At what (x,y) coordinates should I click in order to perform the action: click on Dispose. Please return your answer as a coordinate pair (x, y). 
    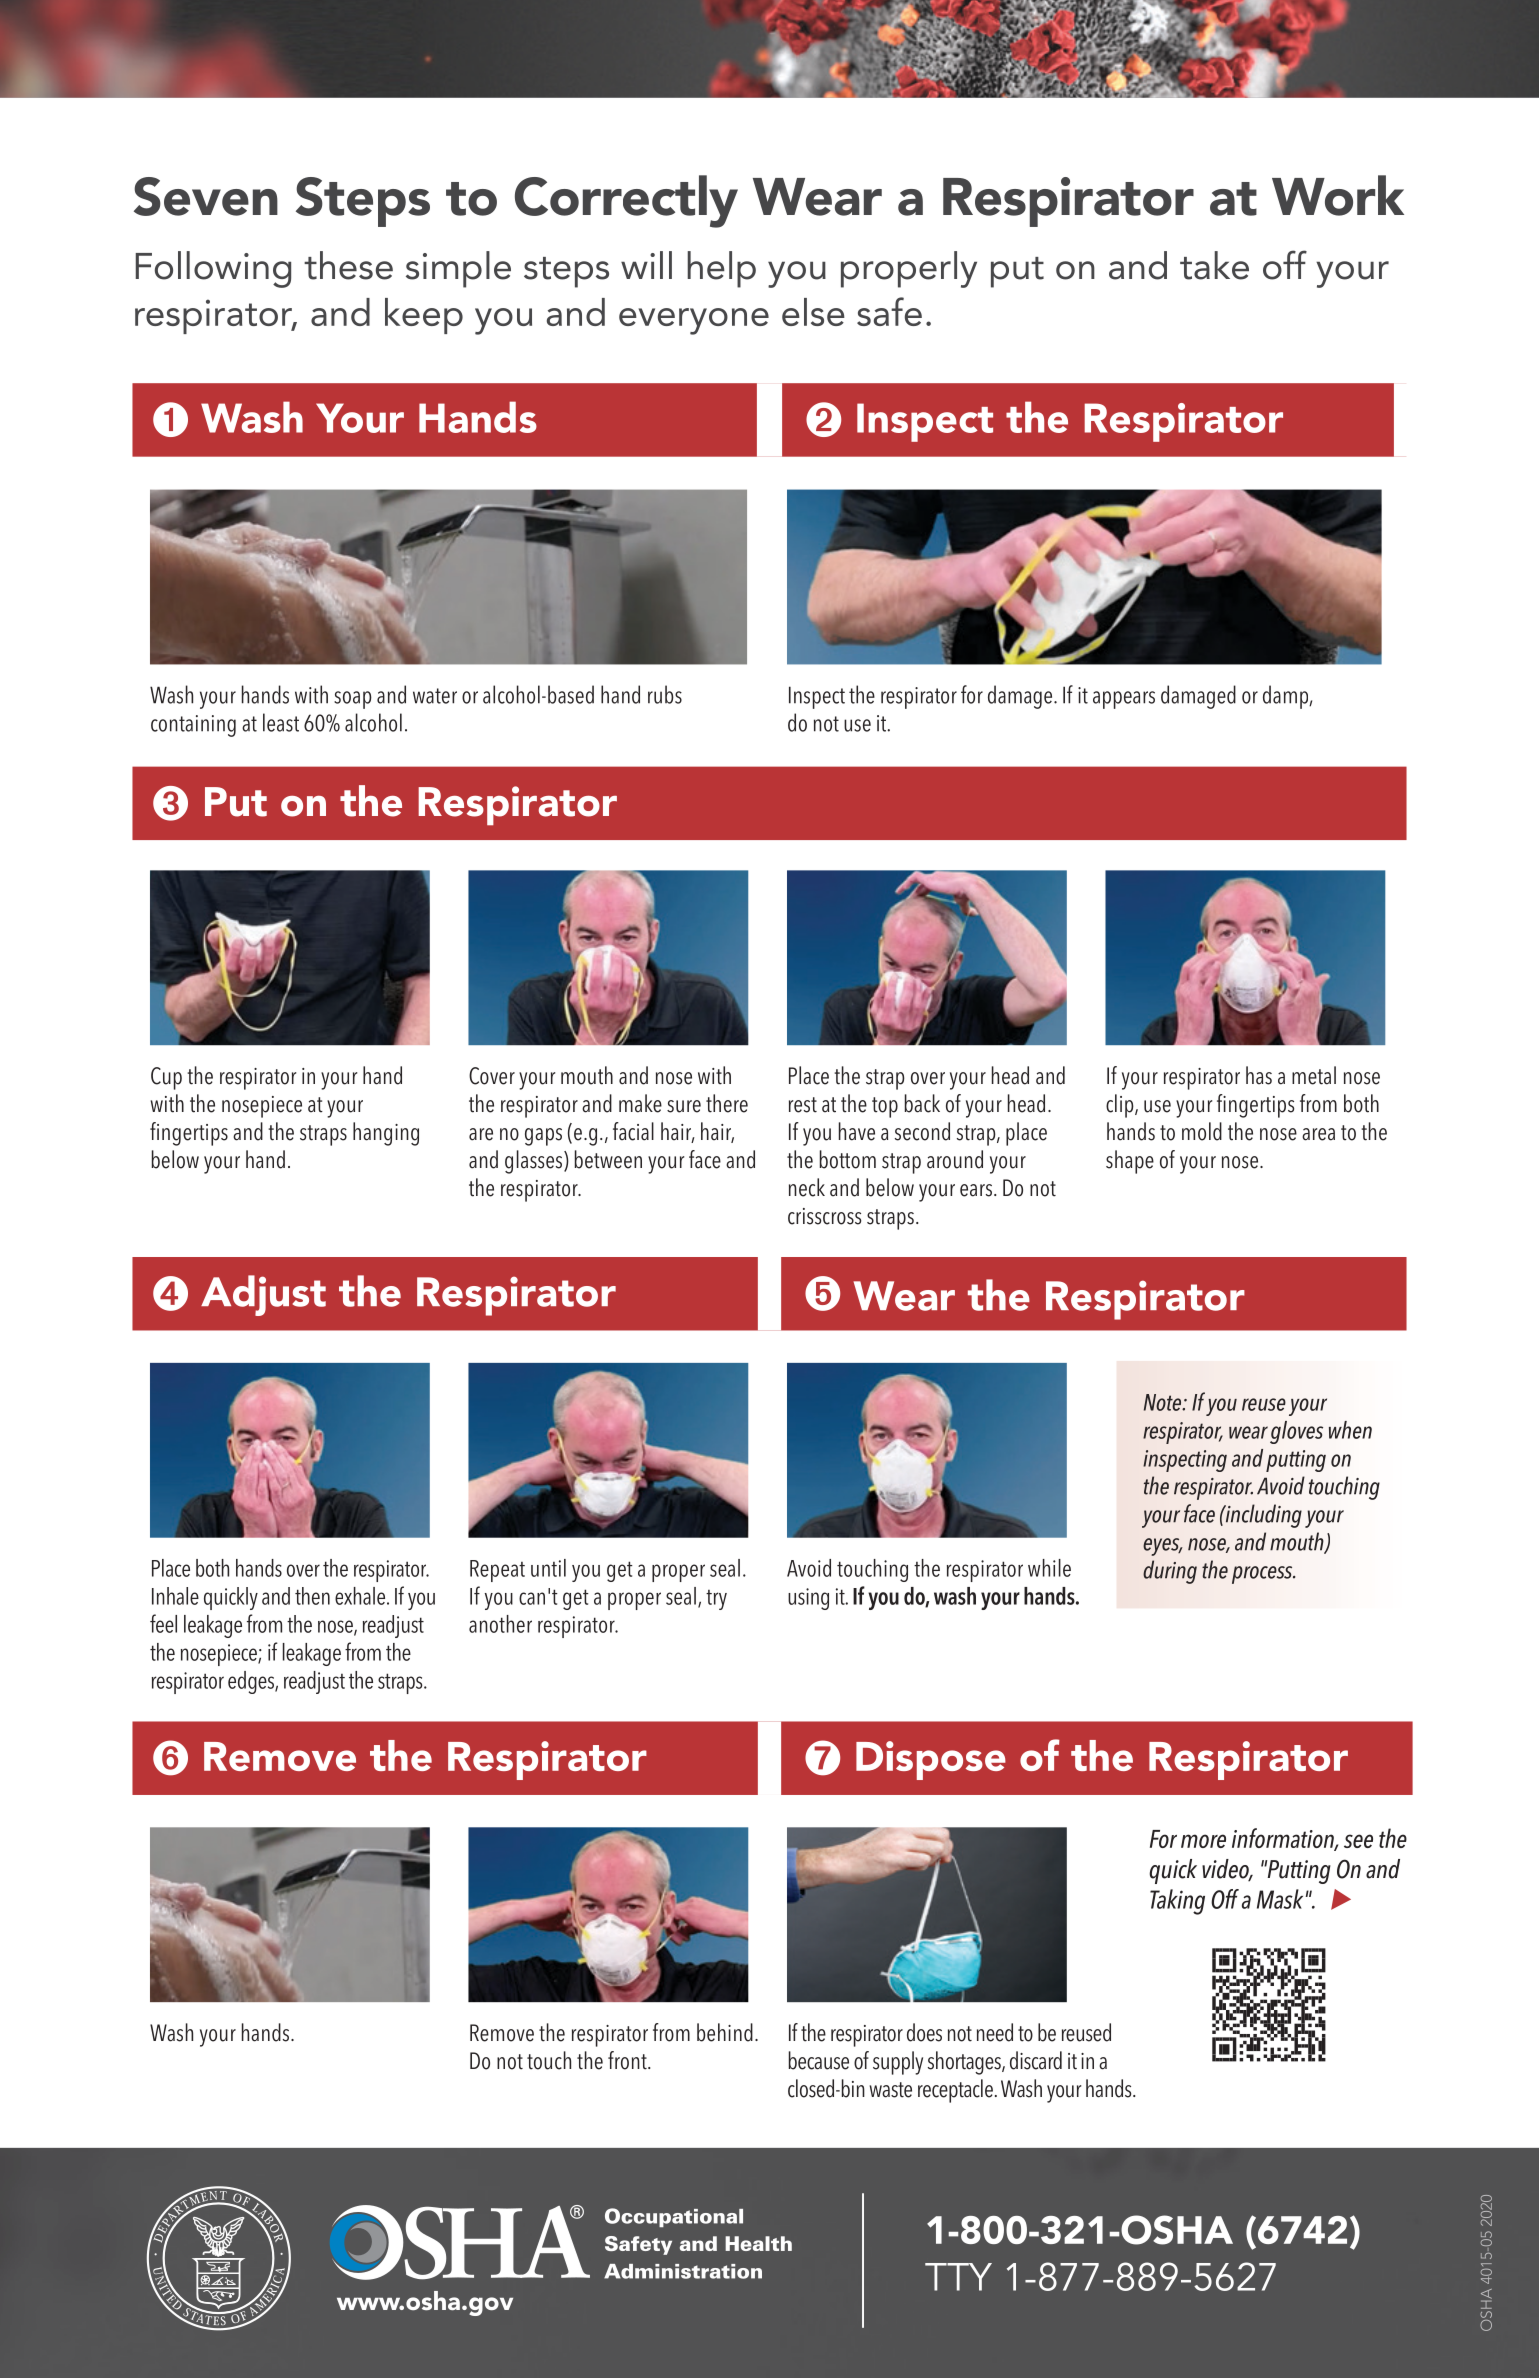
    Looking at the image, I should click on (931, 1760).
